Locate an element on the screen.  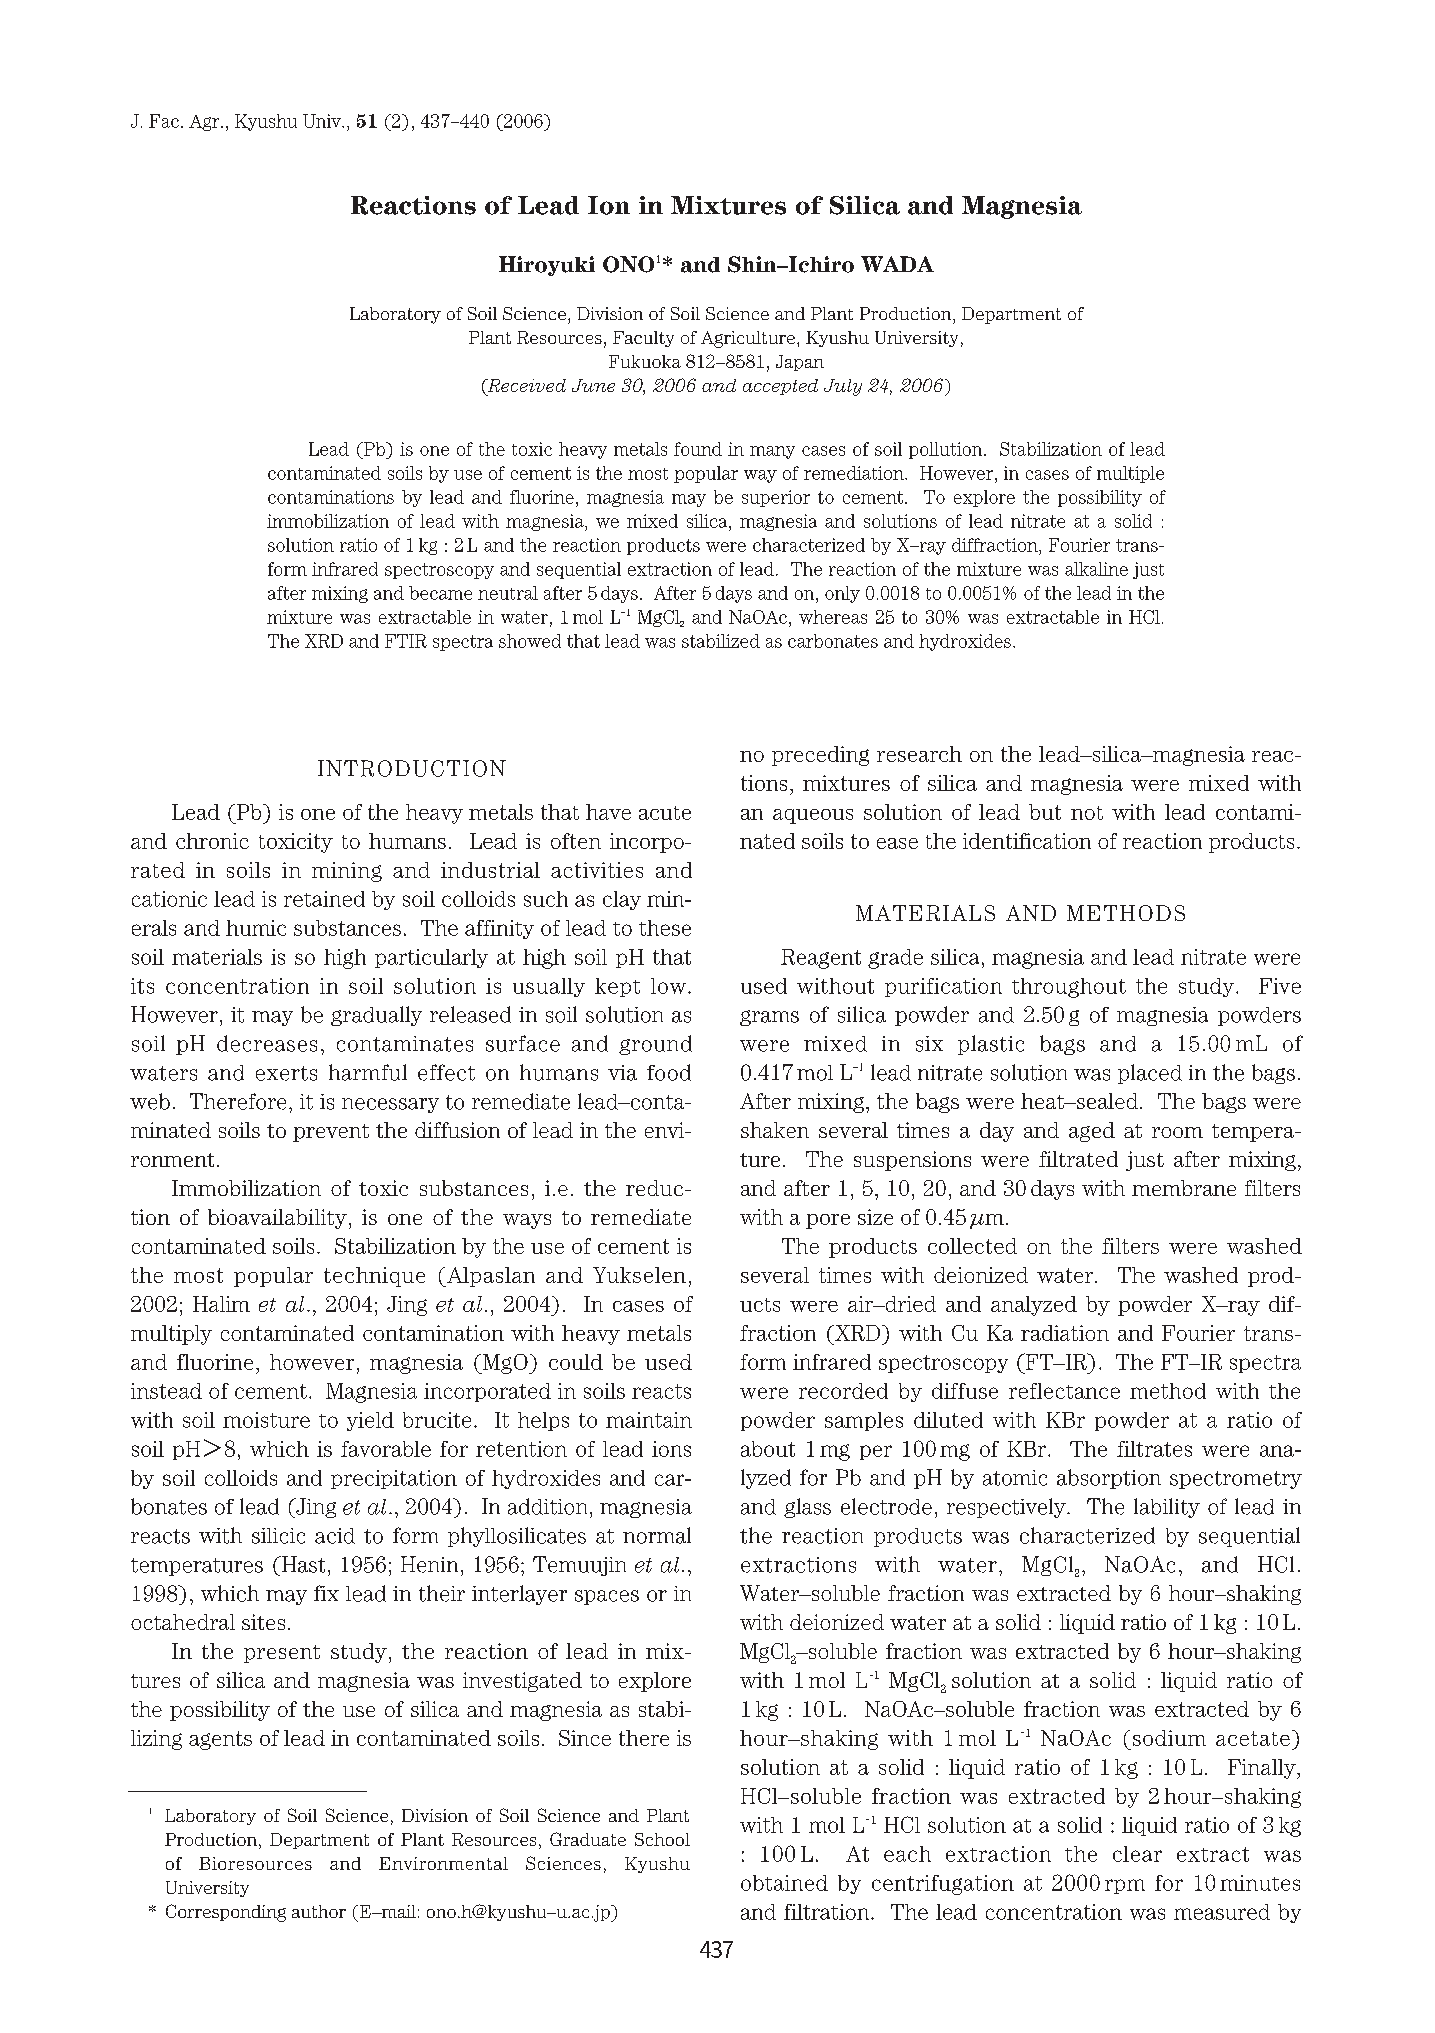
reflectance is located at coordinates (1064, 1391).
